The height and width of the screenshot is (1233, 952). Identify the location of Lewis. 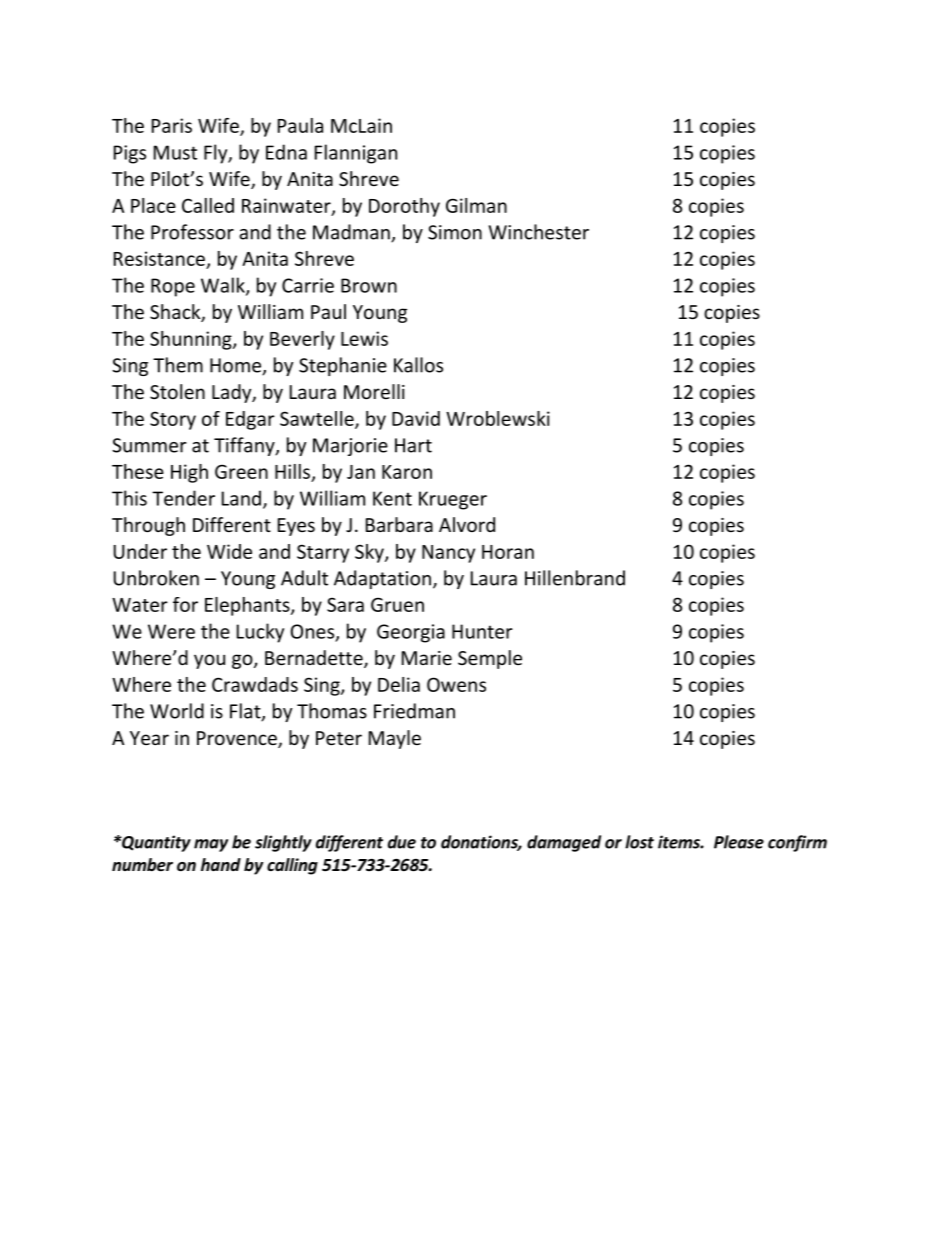
(364, 338).
